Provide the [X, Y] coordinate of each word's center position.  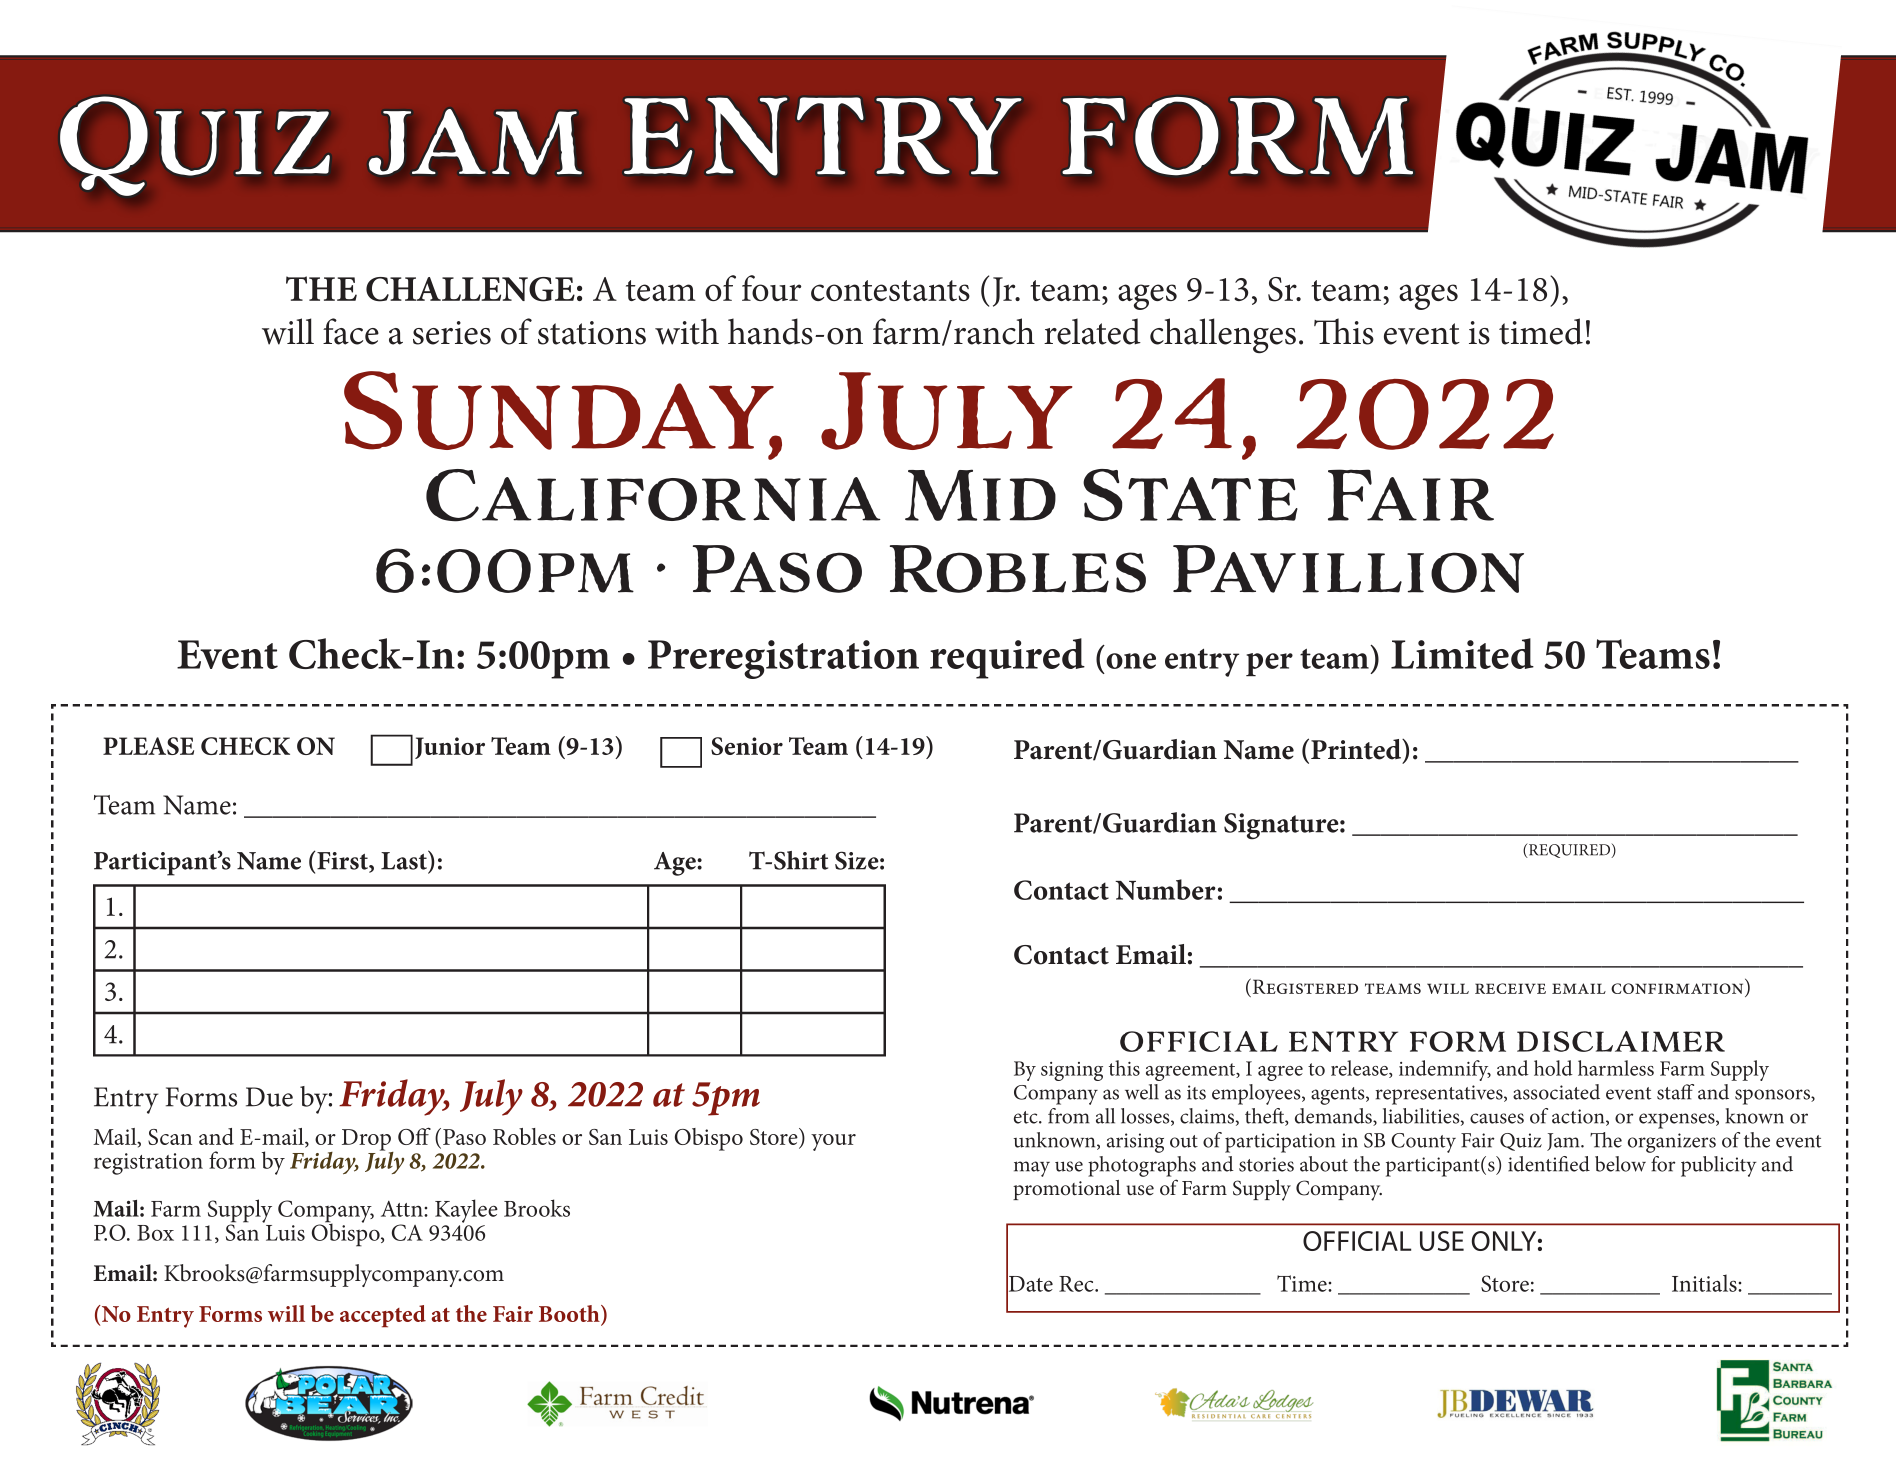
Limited [1462, 653]
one [1131, 661]
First [342, 861]
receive [1510, 988]
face [351, 331]
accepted [383, 1316]
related [1092, 331]
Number [1165, 889]
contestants [890, 290]
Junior [450, 748]
